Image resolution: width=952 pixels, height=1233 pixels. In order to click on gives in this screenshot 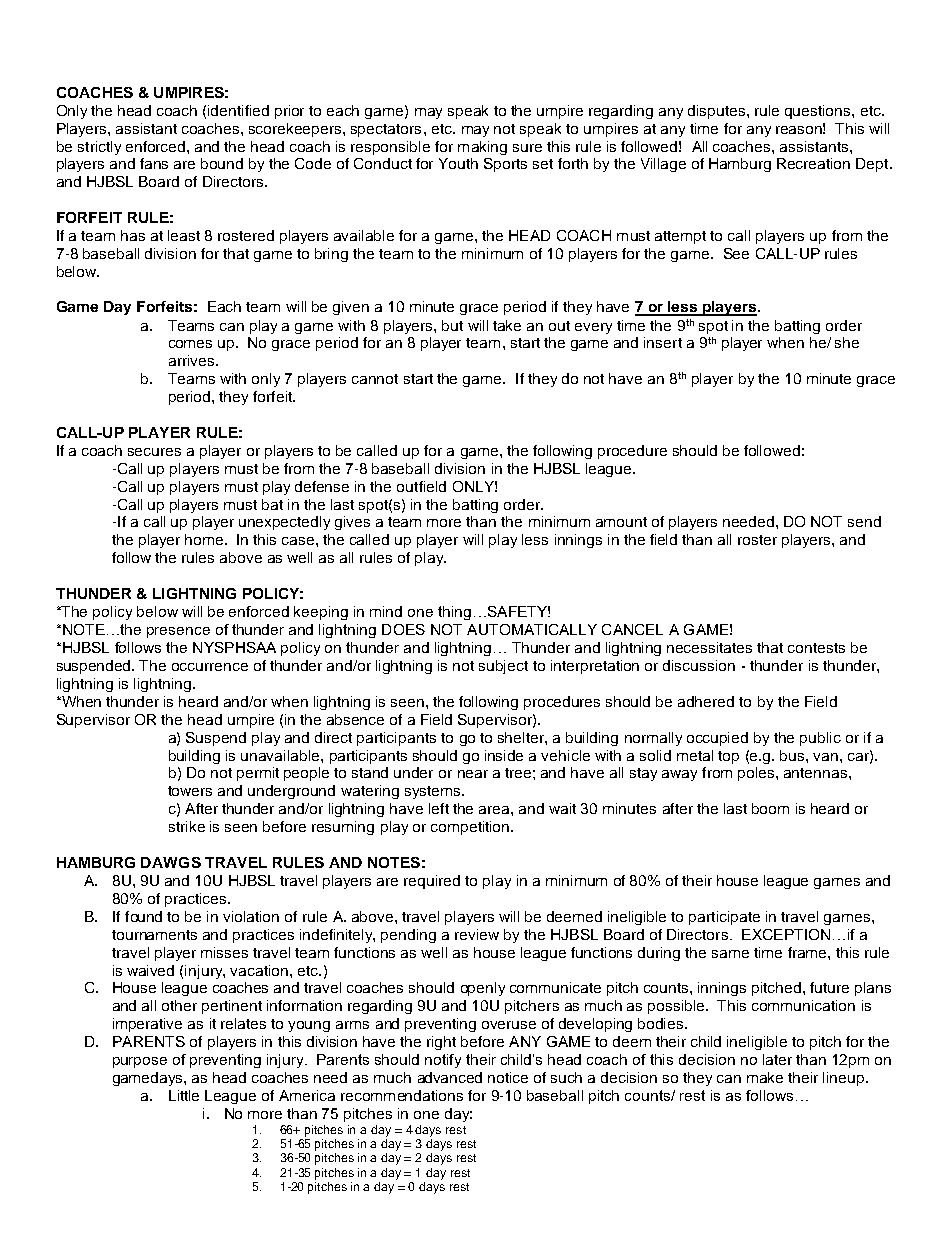, I will do `click(352, 523)`.
